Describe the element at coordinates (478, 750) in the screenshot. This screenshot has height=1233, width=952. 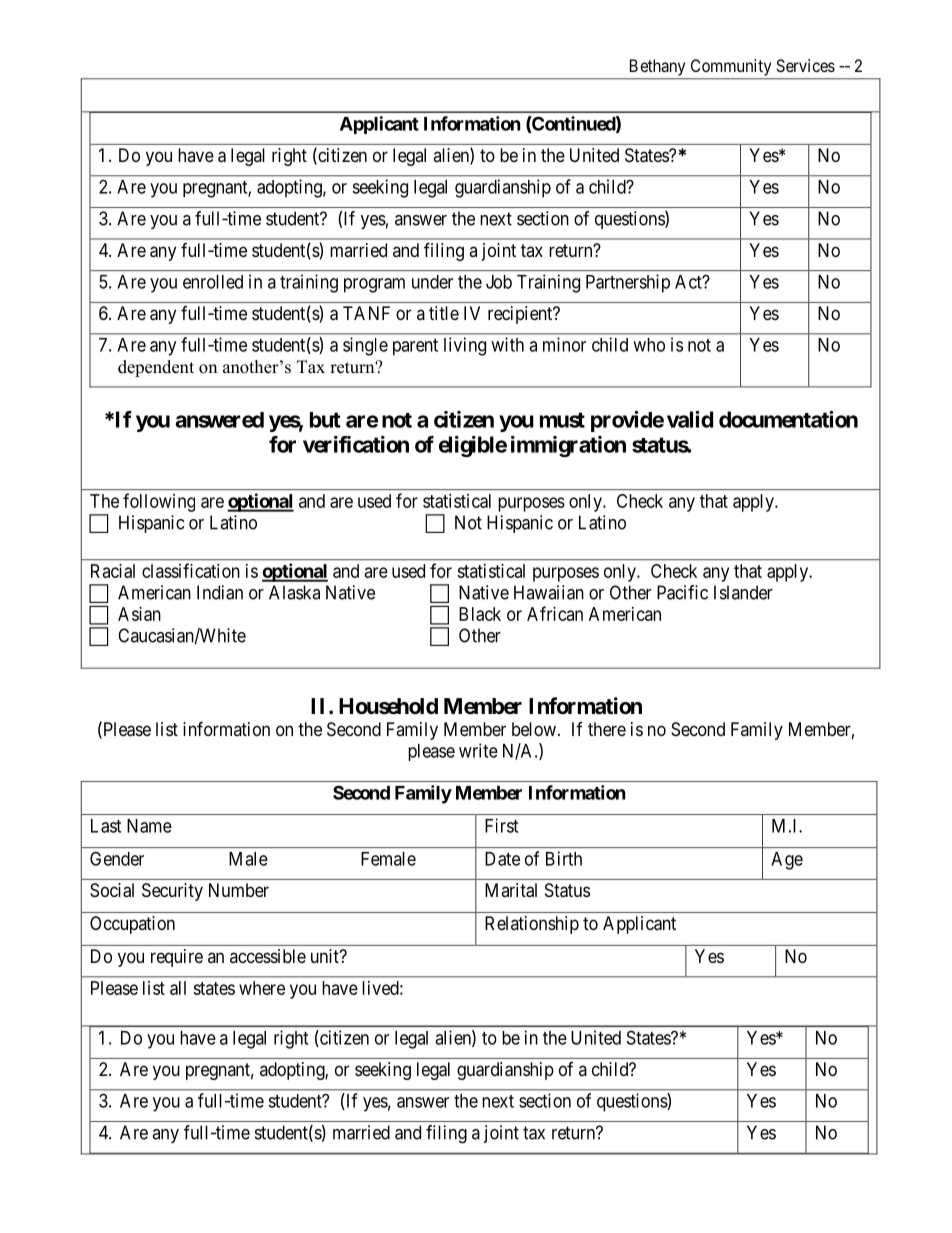
I see `write` at that location.
